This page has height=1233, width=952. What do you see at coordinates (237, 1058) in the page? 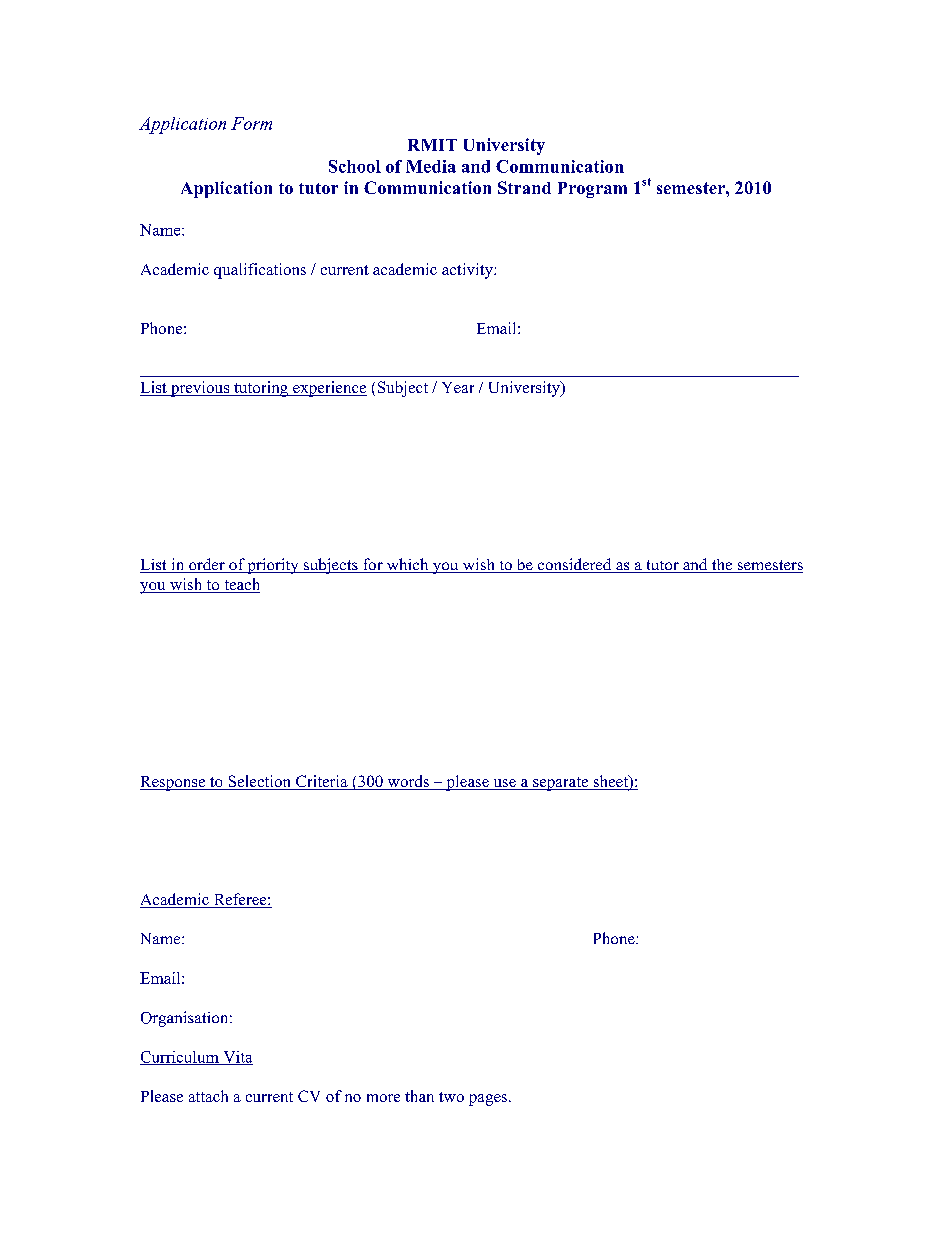
I see `Vita` at bounding box center [237, 1058].
